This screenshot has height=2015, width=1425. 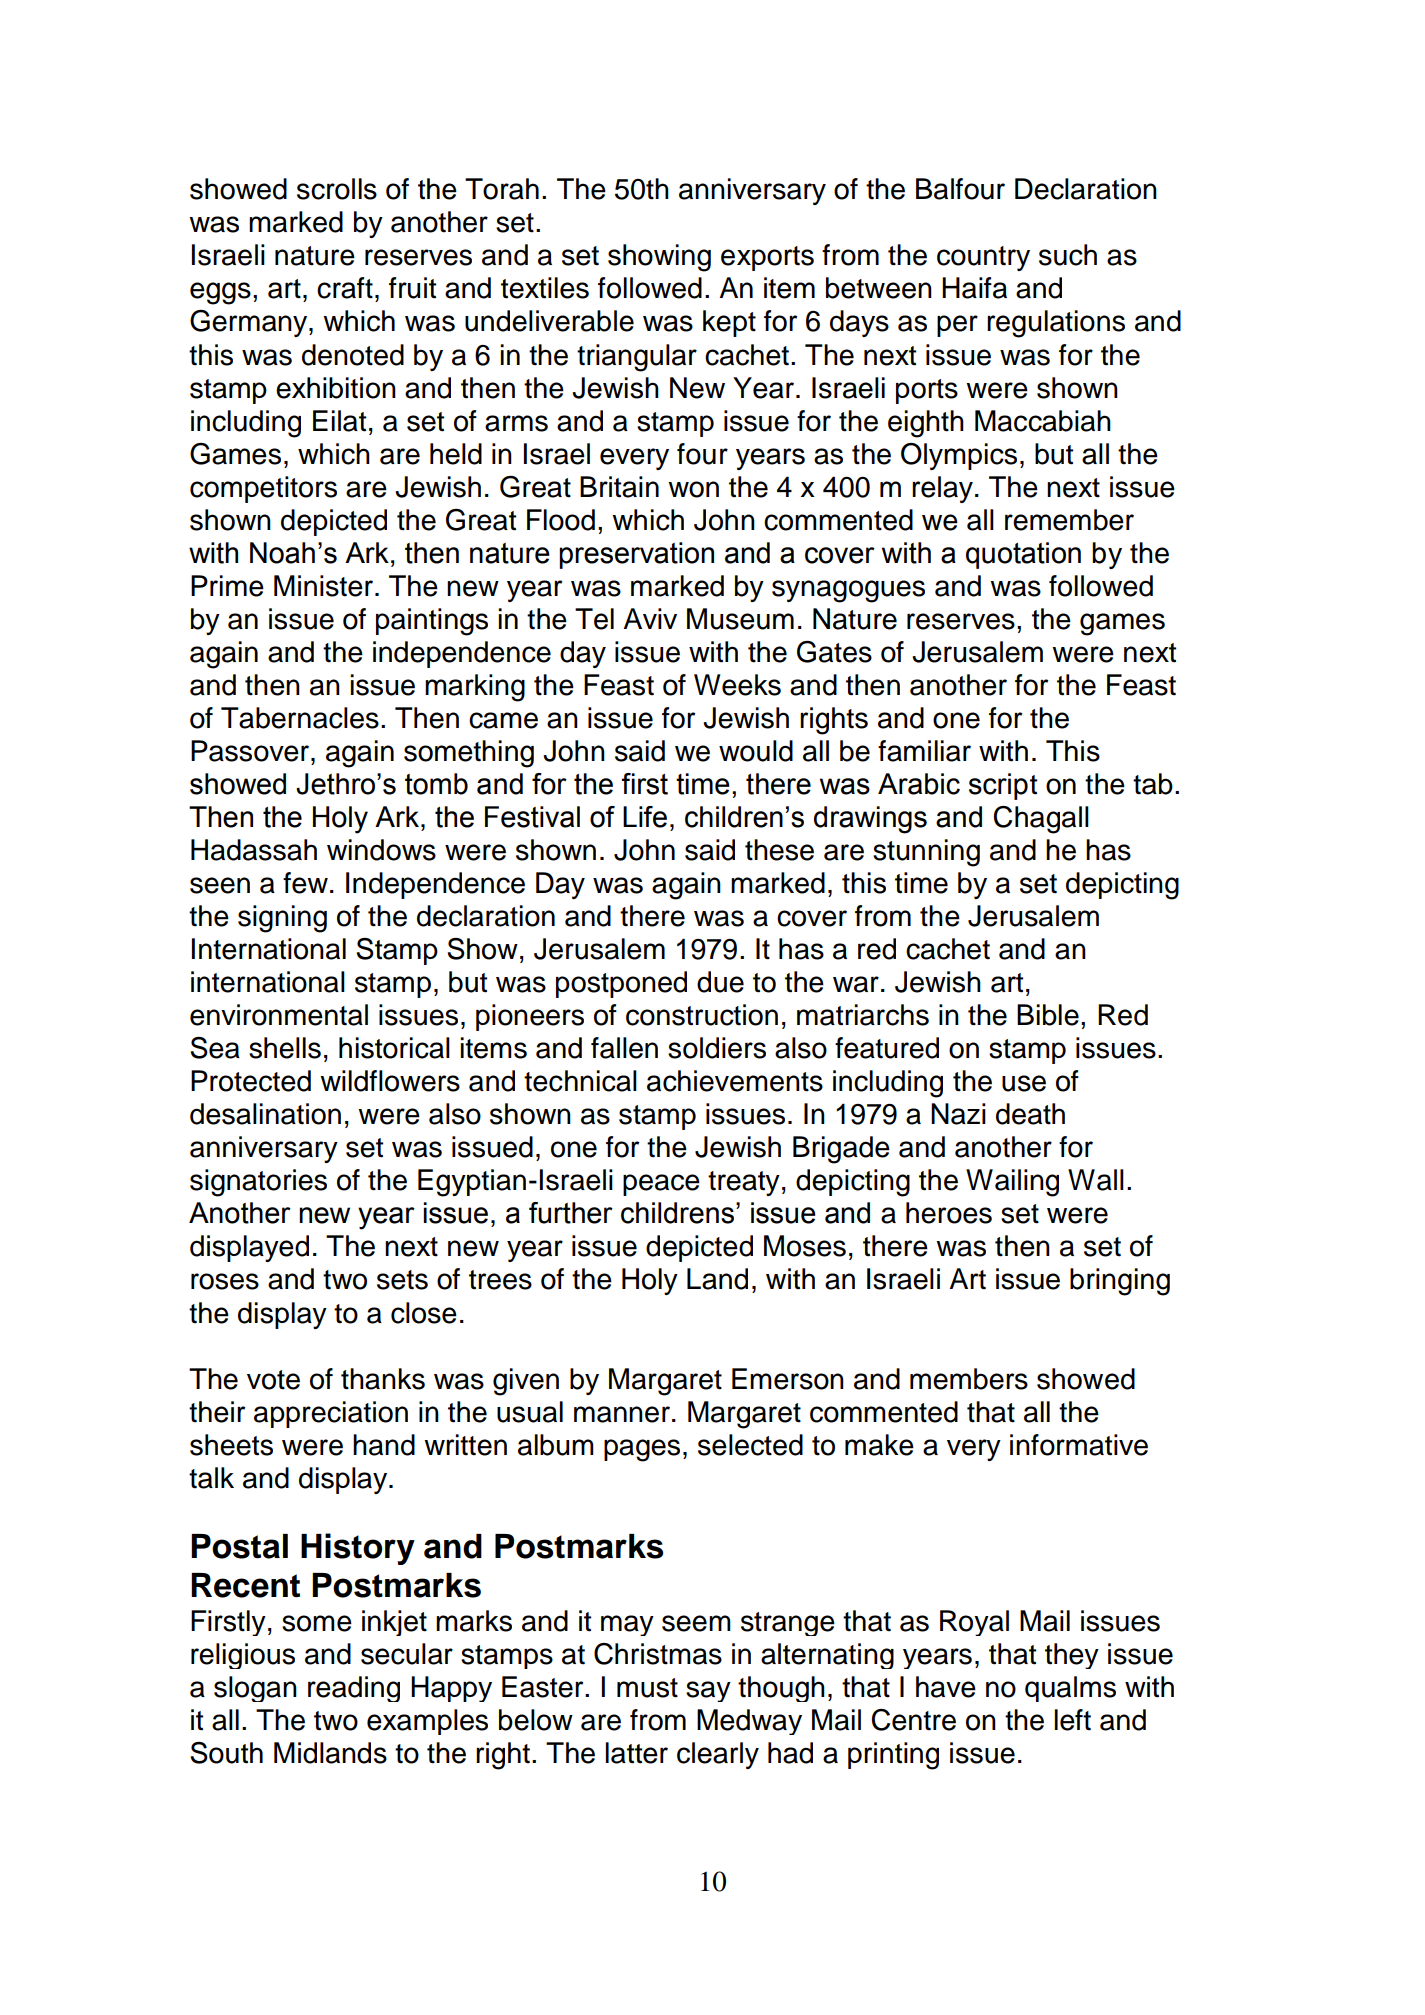 What do you see at coordinates (969, 1379) in the screenshot?
I see `members` at bounding box center [969, 1379].
